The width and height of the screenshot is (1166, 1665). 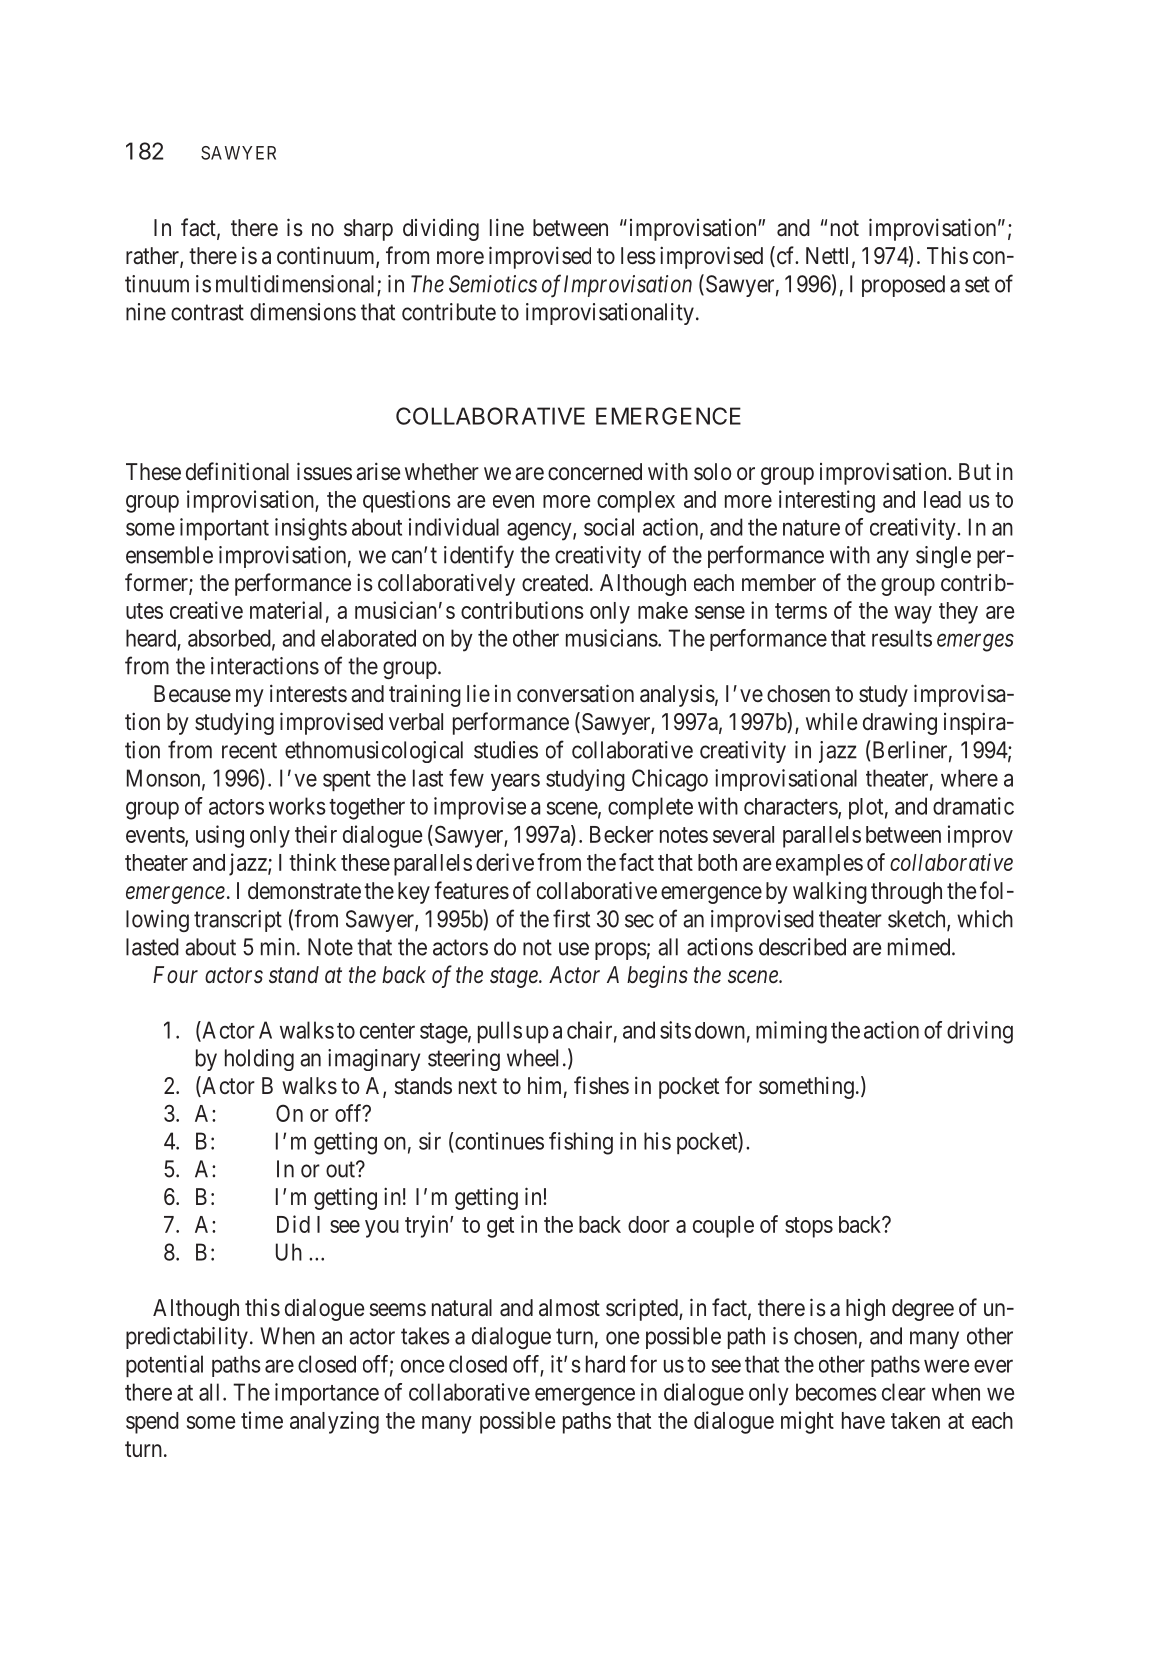 I want to click on using, so click(x=220, y=836).
